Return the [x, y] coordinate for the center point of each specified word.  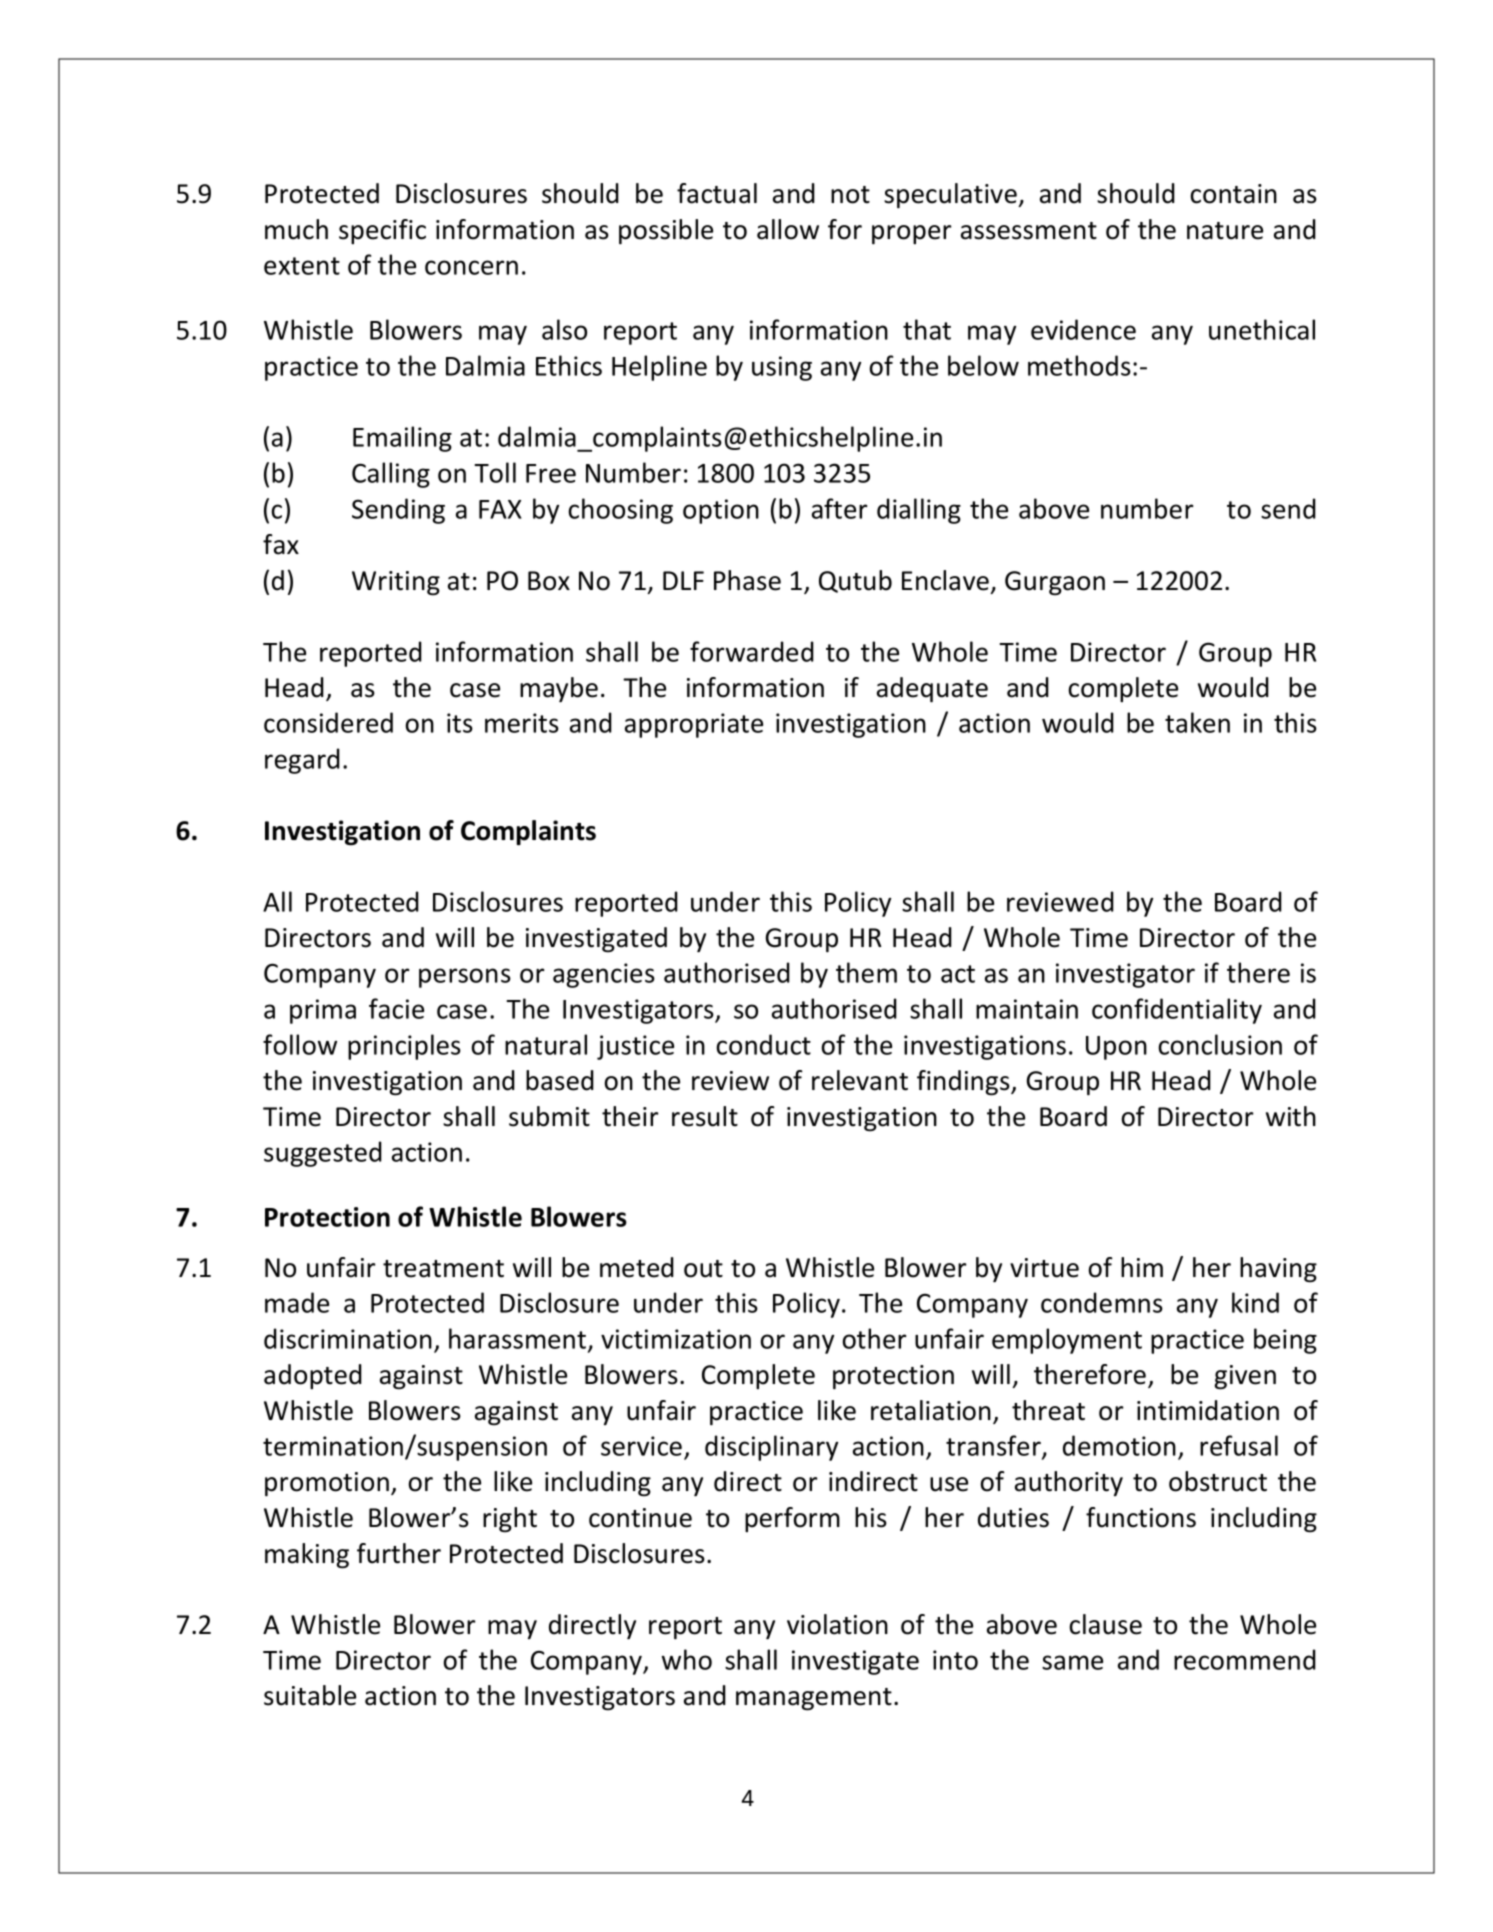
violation [837, 1624]
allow [788, 229]
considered [328, 722]
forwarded [752, 651]
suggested [323, 1154]
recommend [1245, 1659]
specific [382, 231]
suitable [310, 1695]
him [1142, 1267]
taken [1197, 722]
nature [1225, 231]
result [705, 1116]
